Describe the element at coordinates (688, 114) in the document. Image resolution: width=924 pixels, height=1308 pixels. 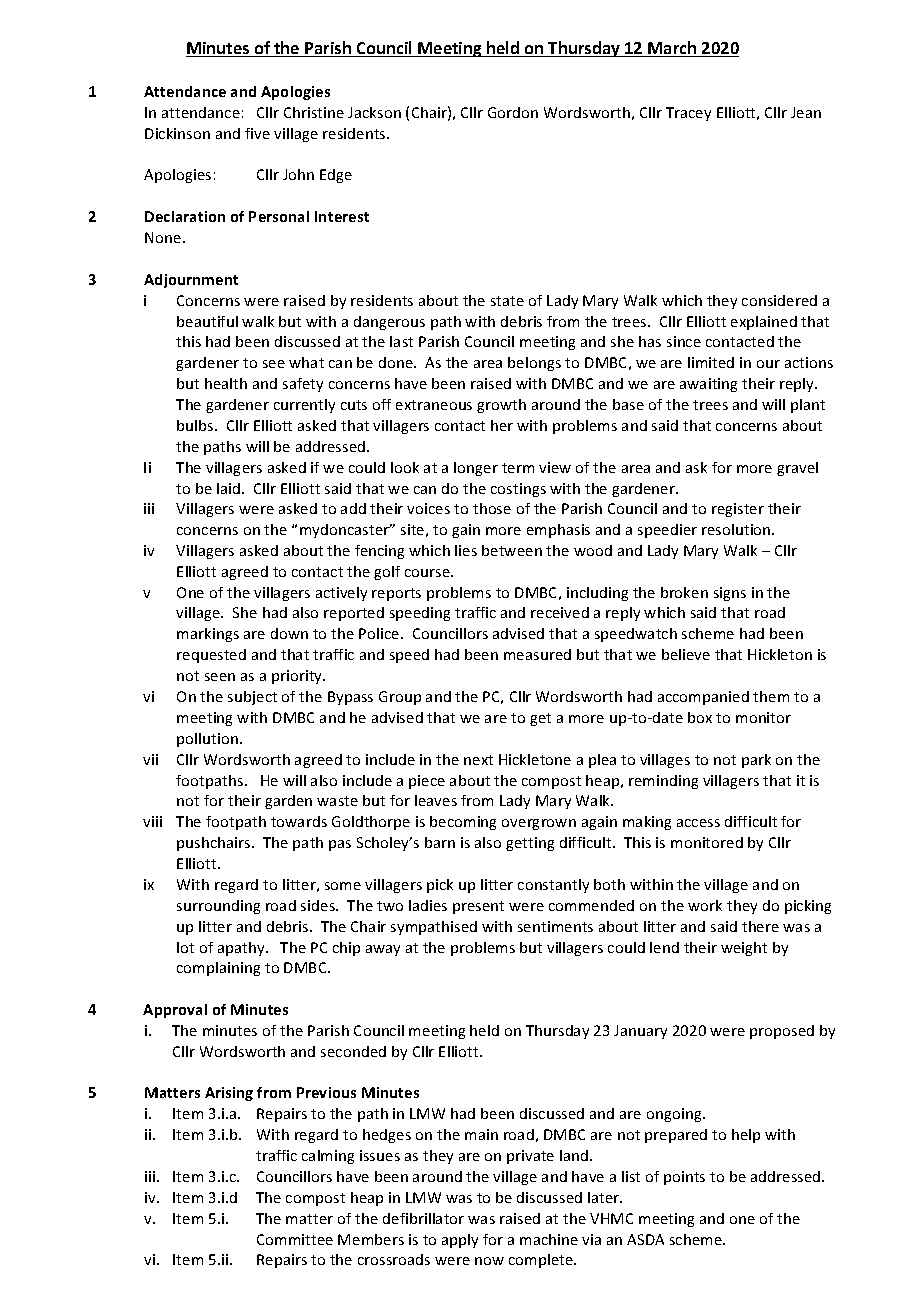
I see `Tracey` at that location.
